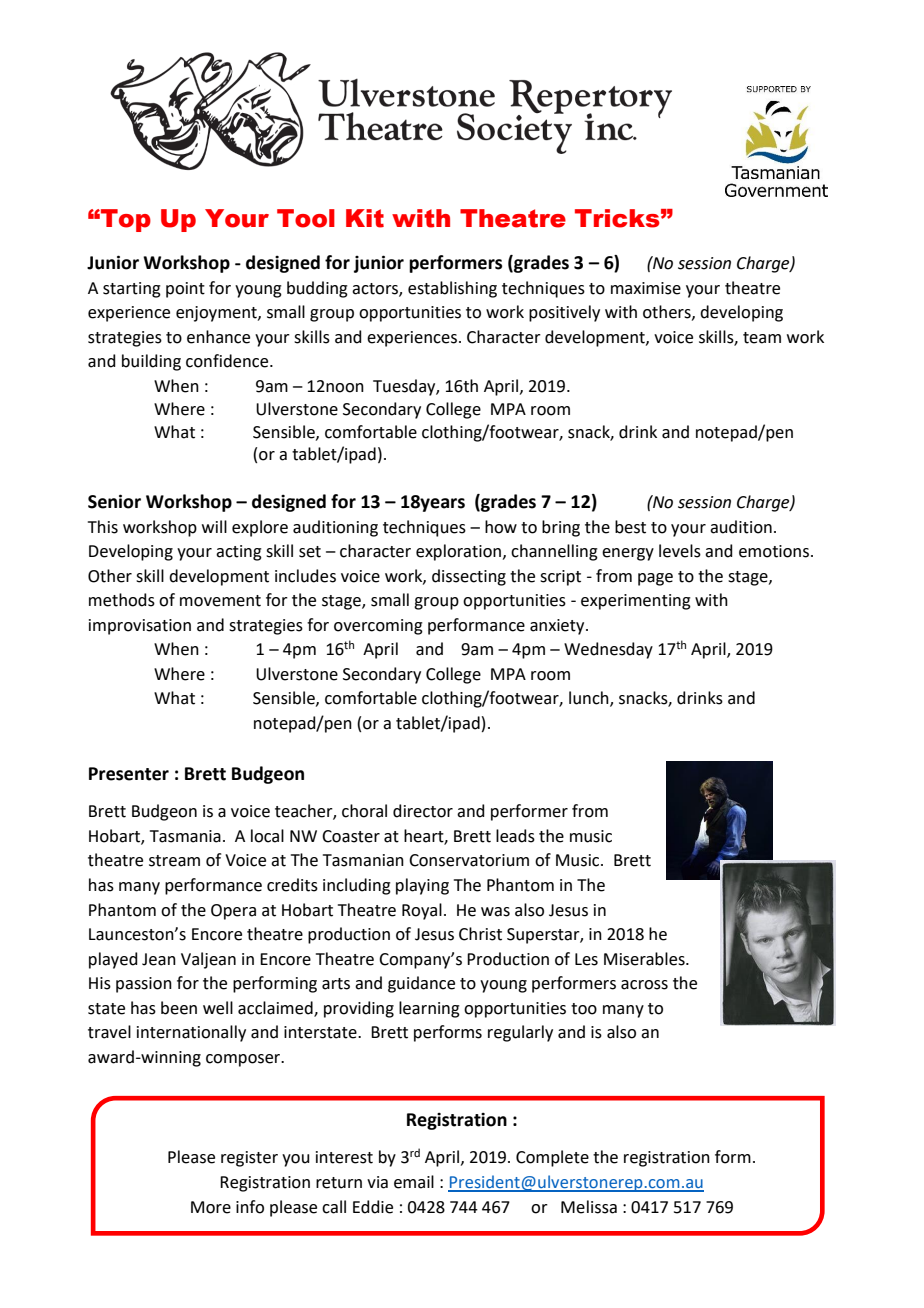 The width and height of the image is (924, 1308). I want to click on establishing, so click(452, 289).
